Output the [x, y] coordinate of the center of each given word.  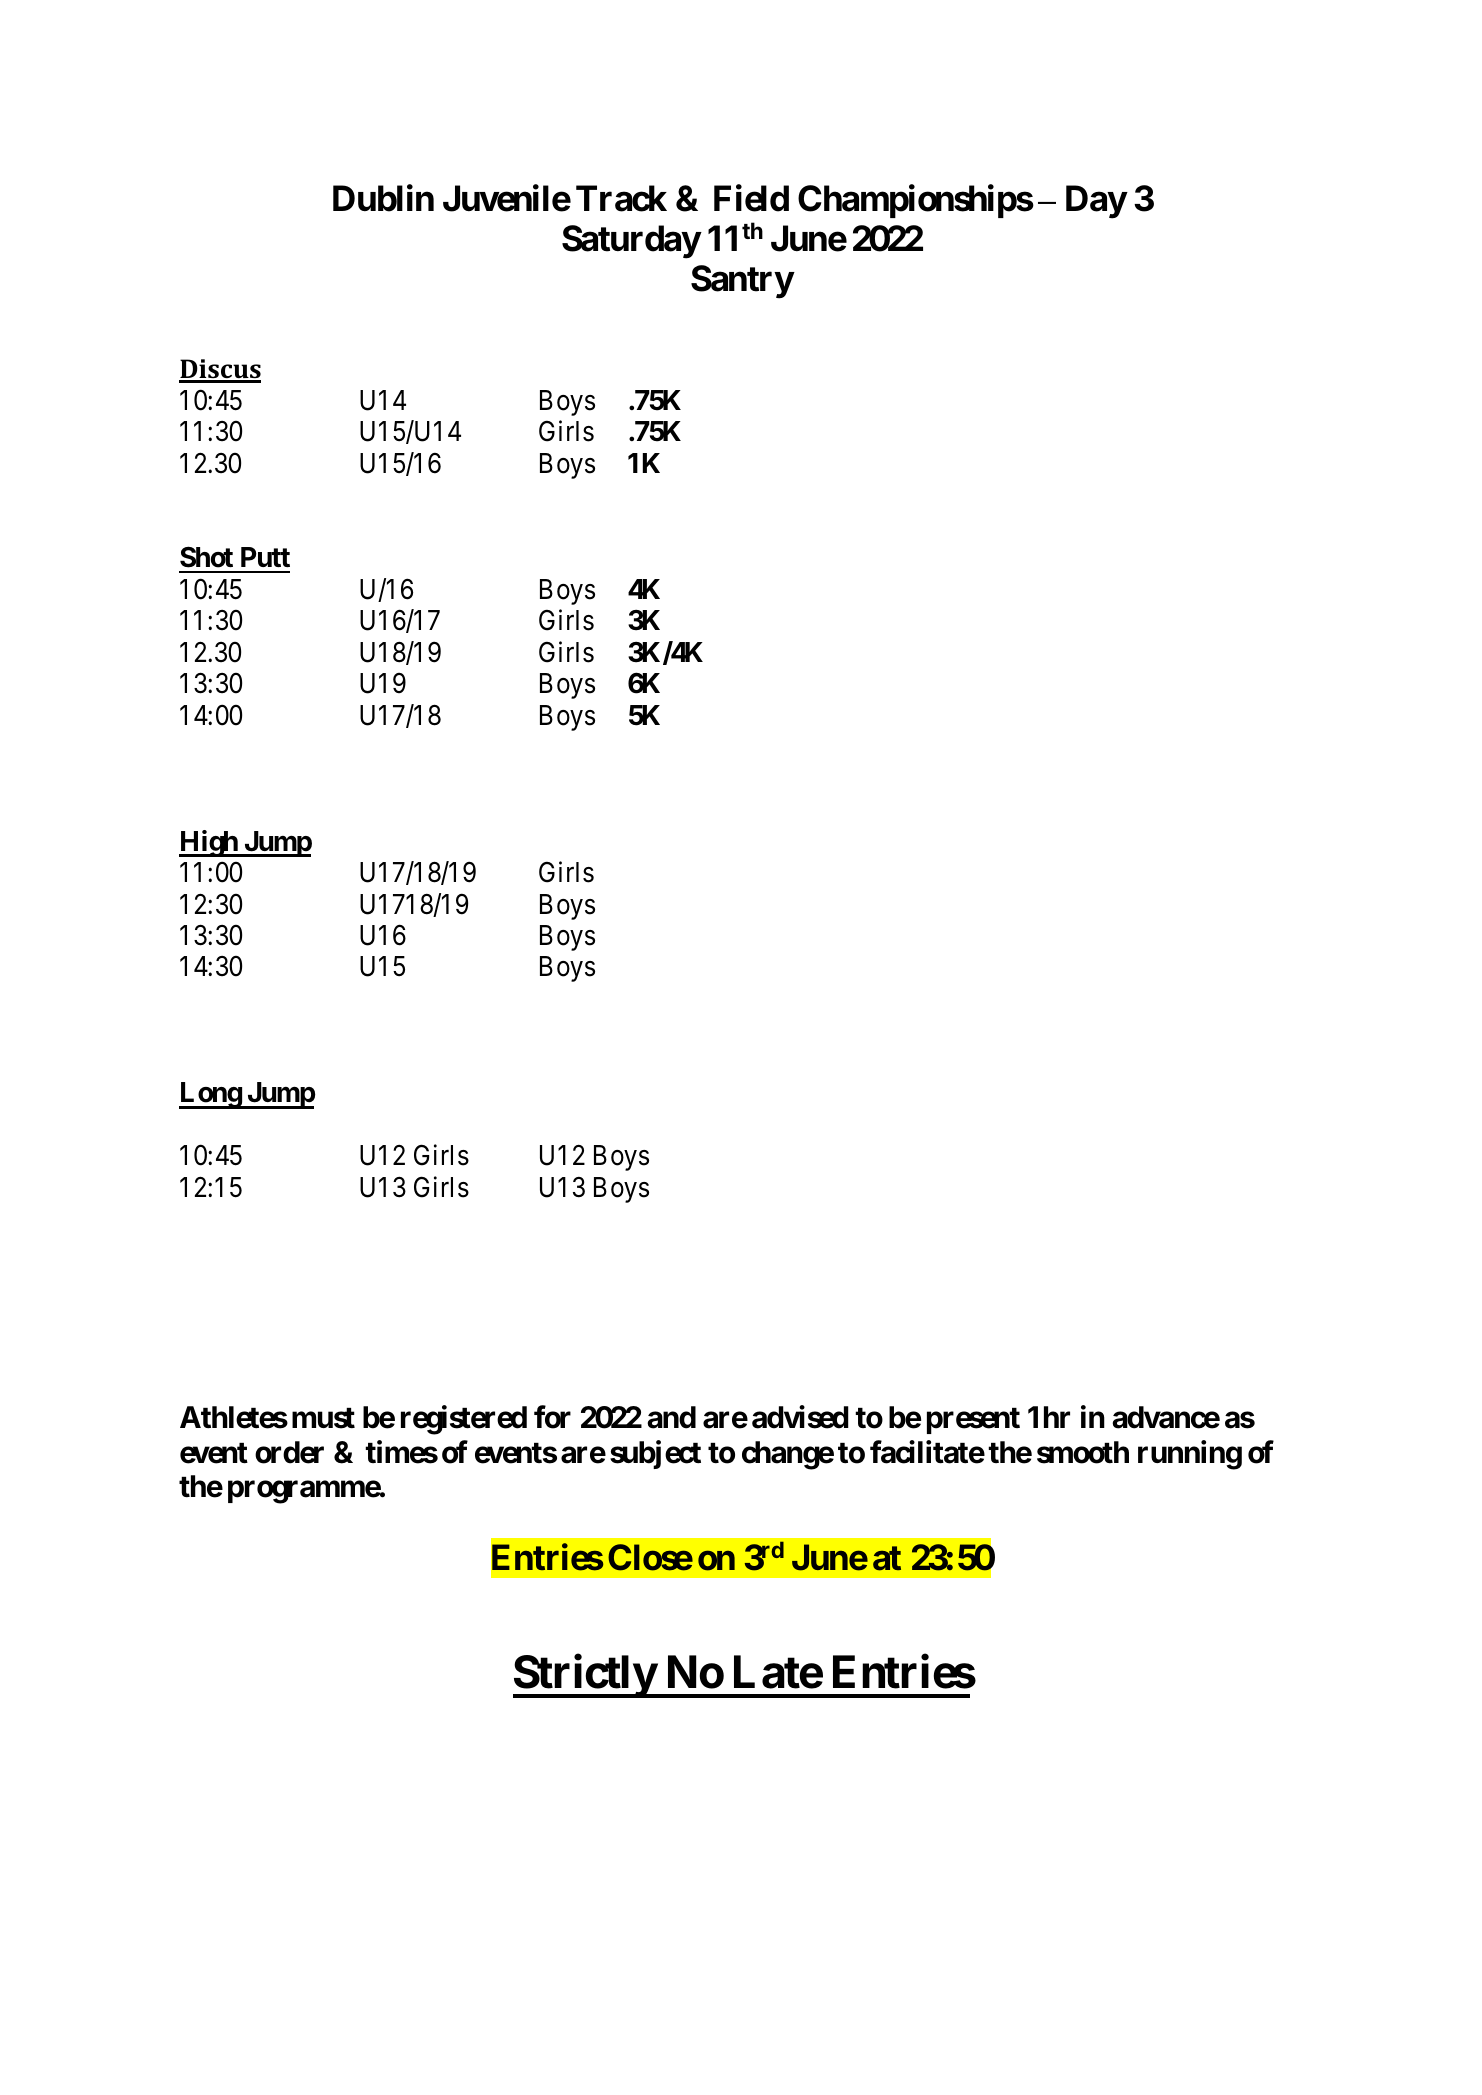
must [323, 1418]
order [289, 1452]
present [973, 1421]
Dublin [383, 198]
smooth [1083, 1452]
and [671, 1417]
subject [655, 1454]
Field [751, 198]
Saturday [631, 242]
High [209, 843]
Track [621, 199]
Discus [220, 370]
